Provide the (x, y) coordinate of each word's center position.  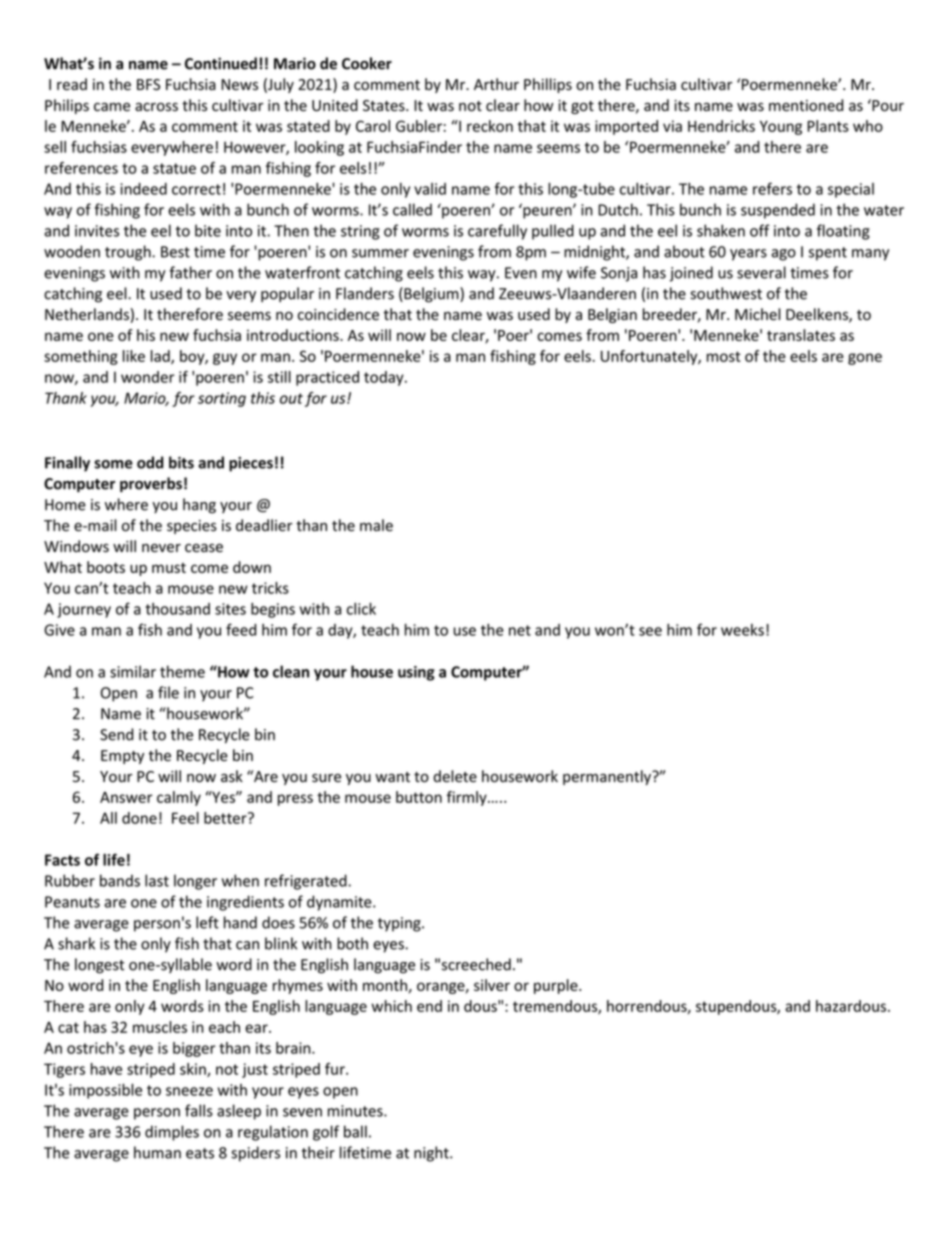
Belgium (431, 295)
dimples (172, 1133)
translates (801, 335)
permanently (608, 777)
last (157, 880)
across (156, 107)
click (361, 608)
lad (161, 357)
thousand (177, 609)
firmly (468, 798)
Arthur (496, 84)
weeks (742, 630)
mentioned (806, 105)
